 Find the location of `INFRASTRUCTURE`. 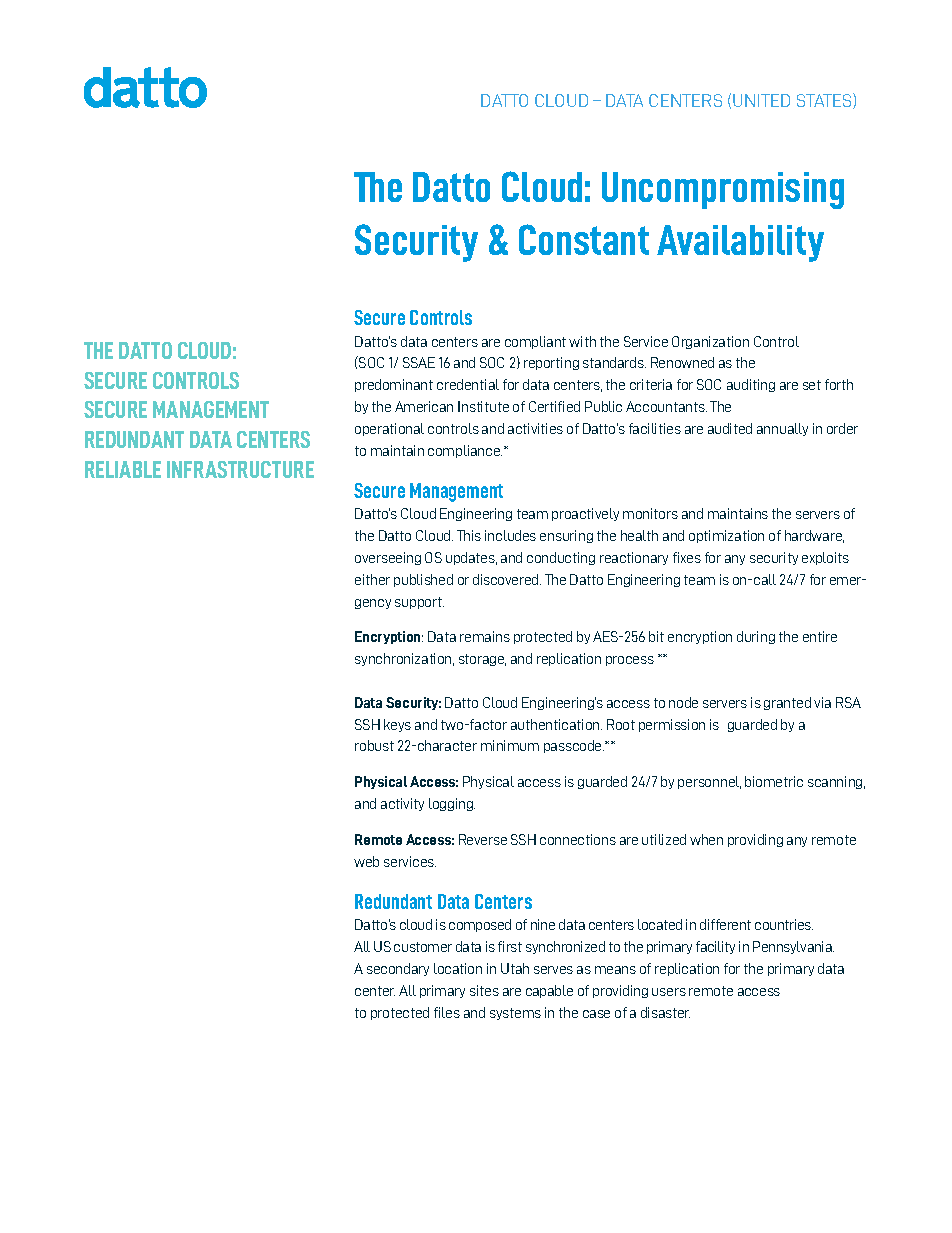

INFRASTRUCTURE is located at coordinates (240, 469).
